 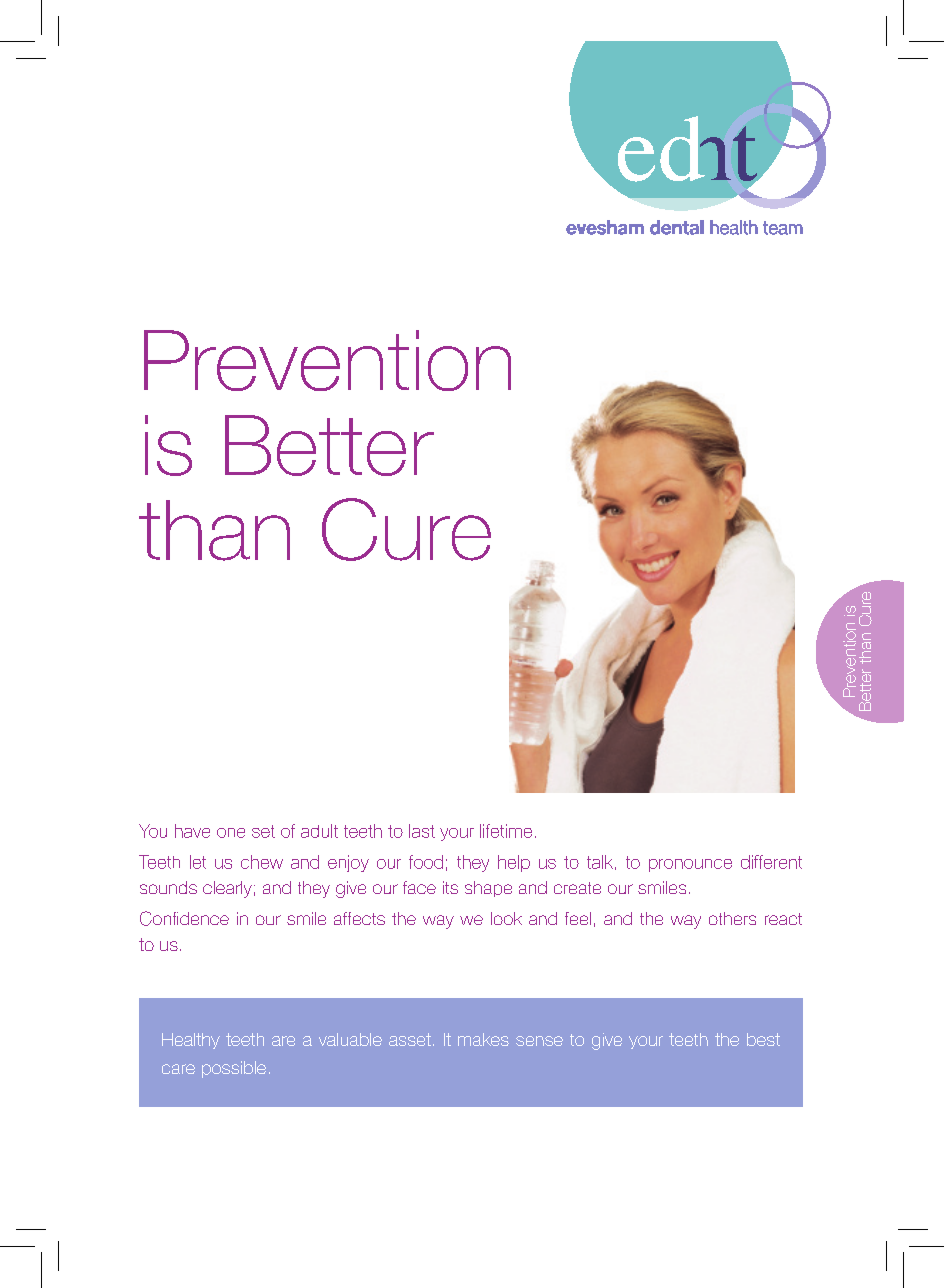 What do you see at coordinates (231, 833) in the screenshot?
I see `one` at bounding box center [231, 833].
